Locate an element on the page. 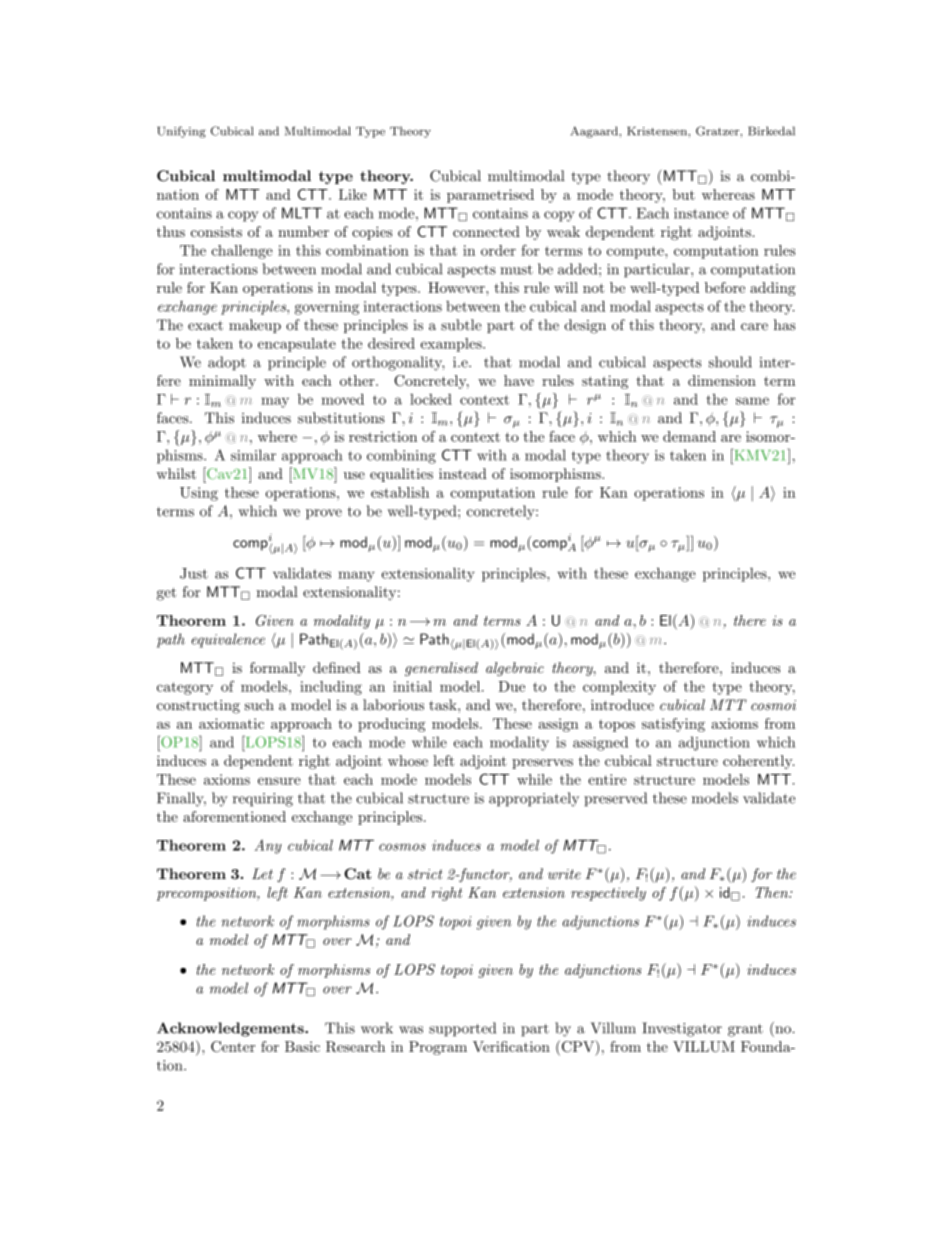  Just is located at coordinates (194, 573).
